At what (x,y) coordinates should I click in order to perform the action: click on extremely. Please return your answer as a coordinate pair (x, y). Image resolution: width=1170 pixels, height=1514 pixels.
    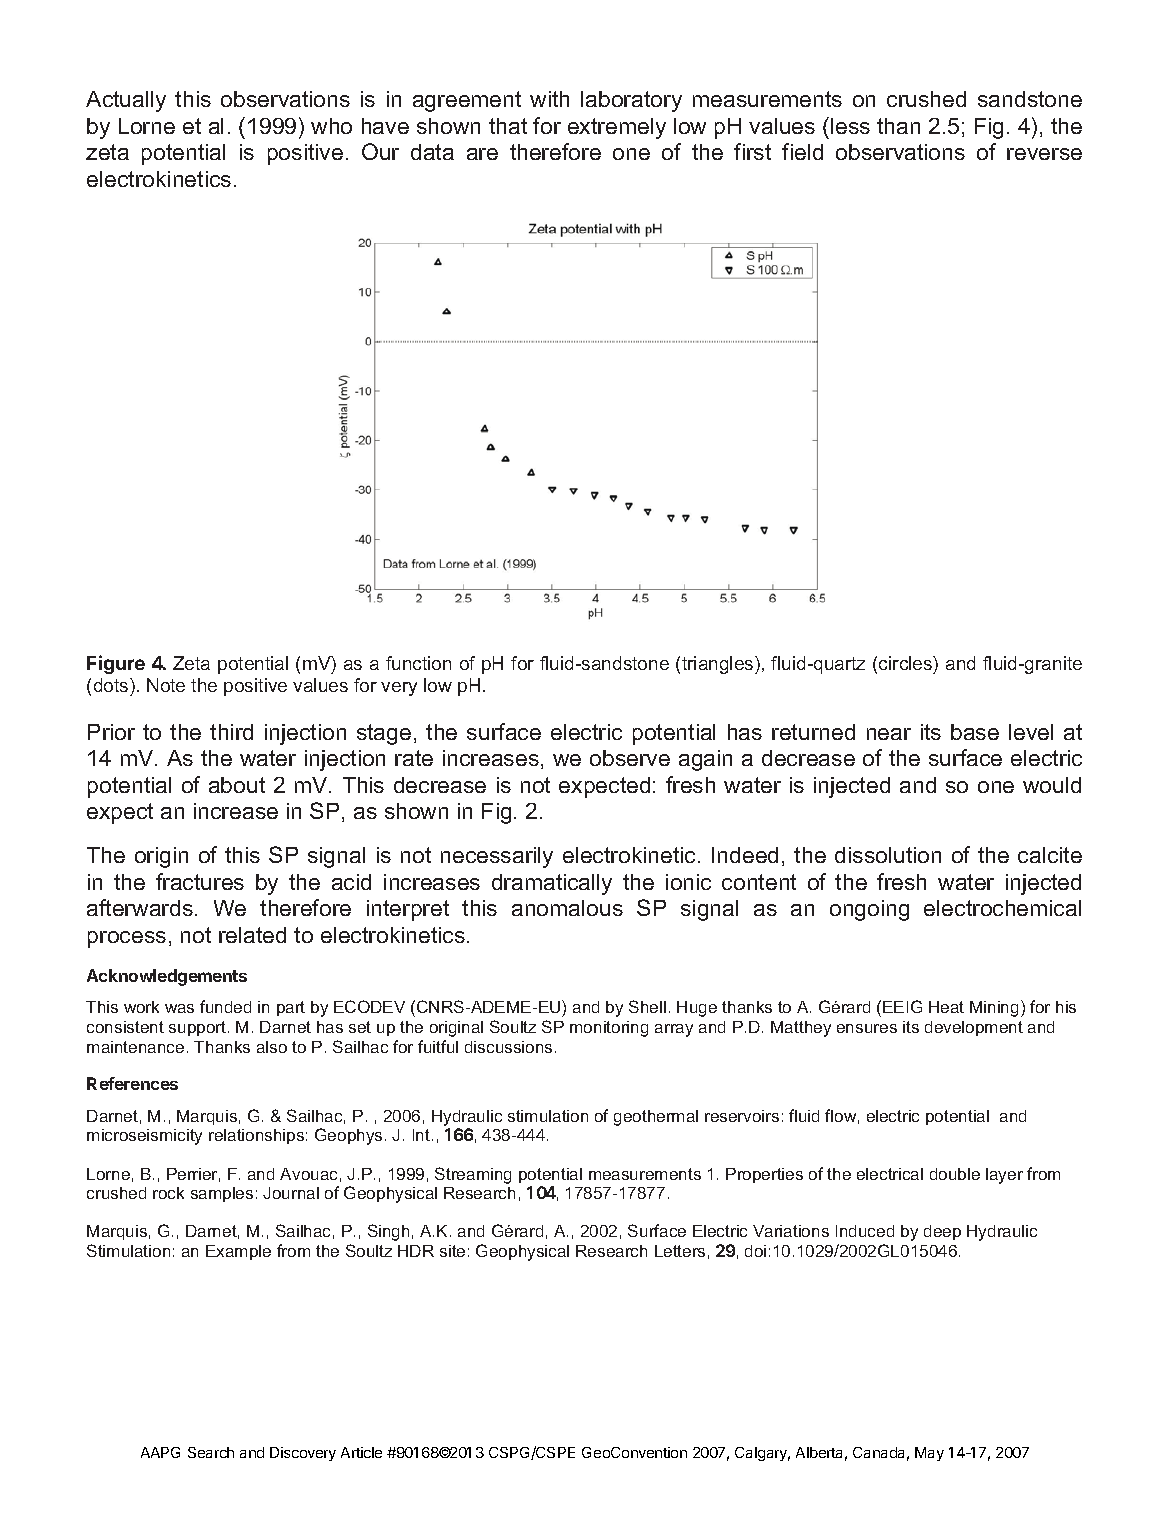
    Looking at the image, I should click on (617, 128).
